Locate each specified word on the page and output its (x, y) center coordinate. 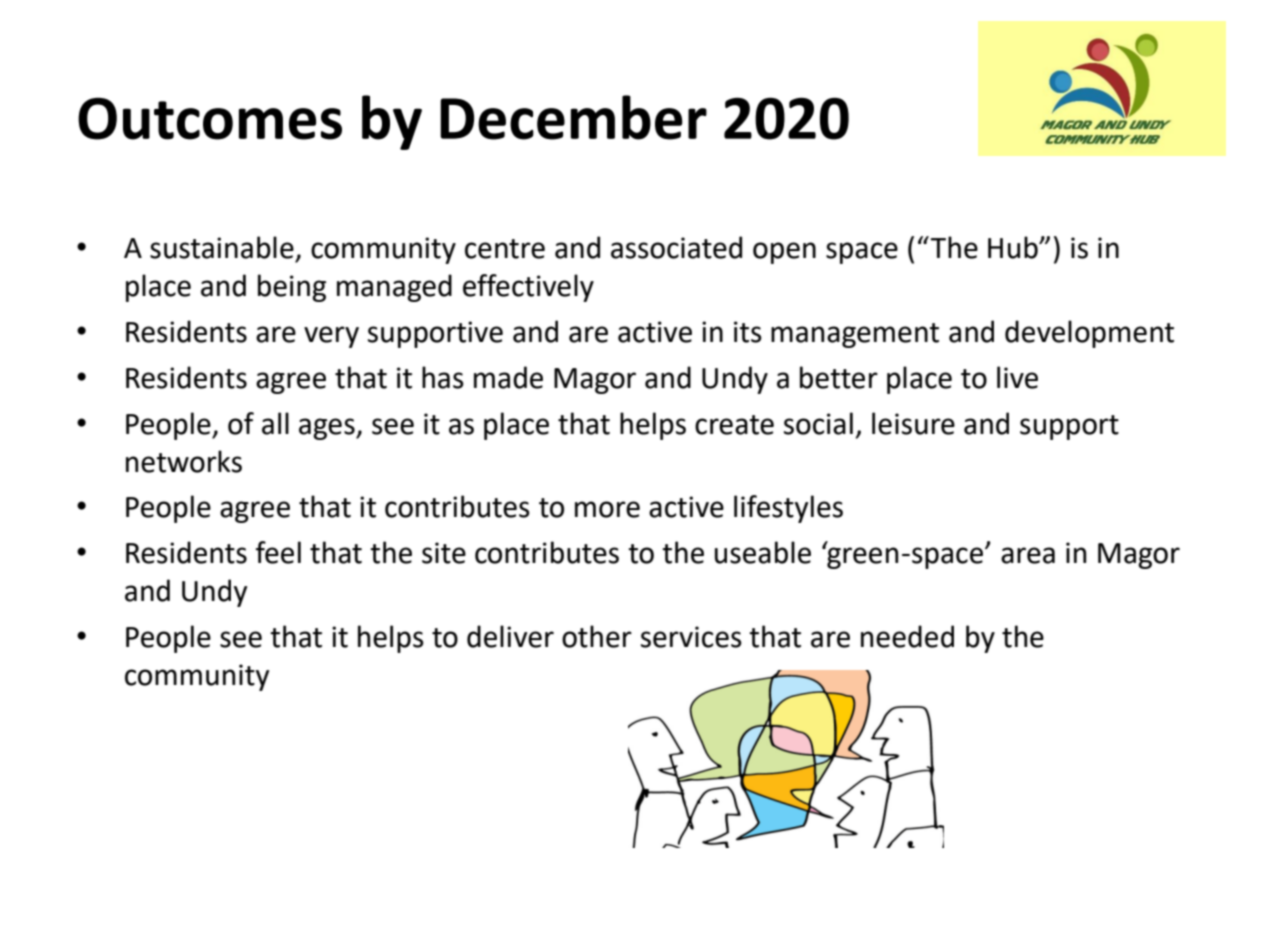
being (292, 288)
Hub (1014, 247)
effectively (528, 288)
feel (278, 552)
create (734, 425)
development (1089, 334)
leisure (913, 423)
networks (184, 461)
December (573, 117)
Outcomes (210, 119)
